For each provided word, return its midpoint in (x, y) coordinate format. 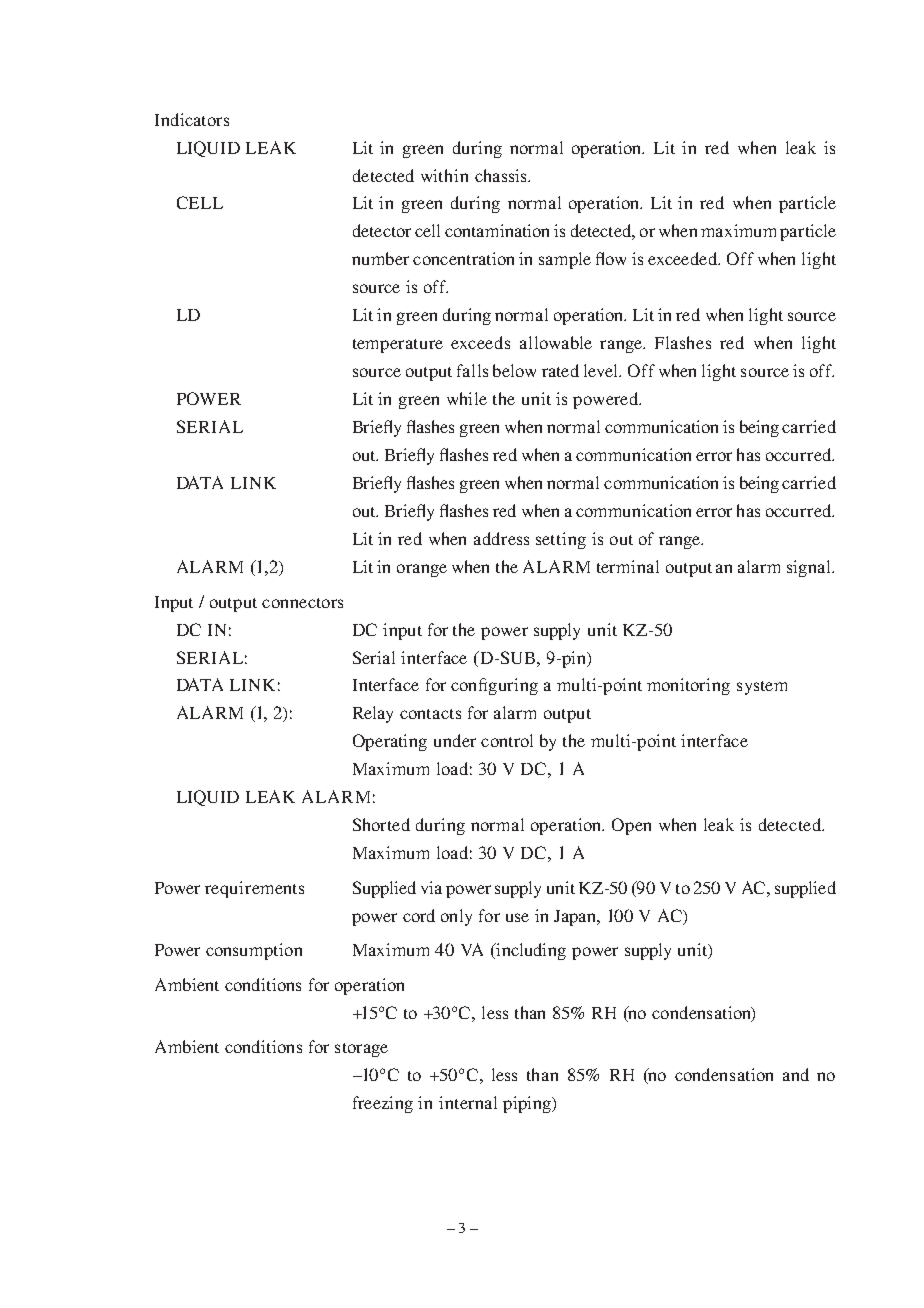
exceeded (684, 258)
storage (361, 1050)
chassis (502, 175)
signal (810, 568)
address (501, 538)
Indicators (192, 119)
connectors (302, 603)
